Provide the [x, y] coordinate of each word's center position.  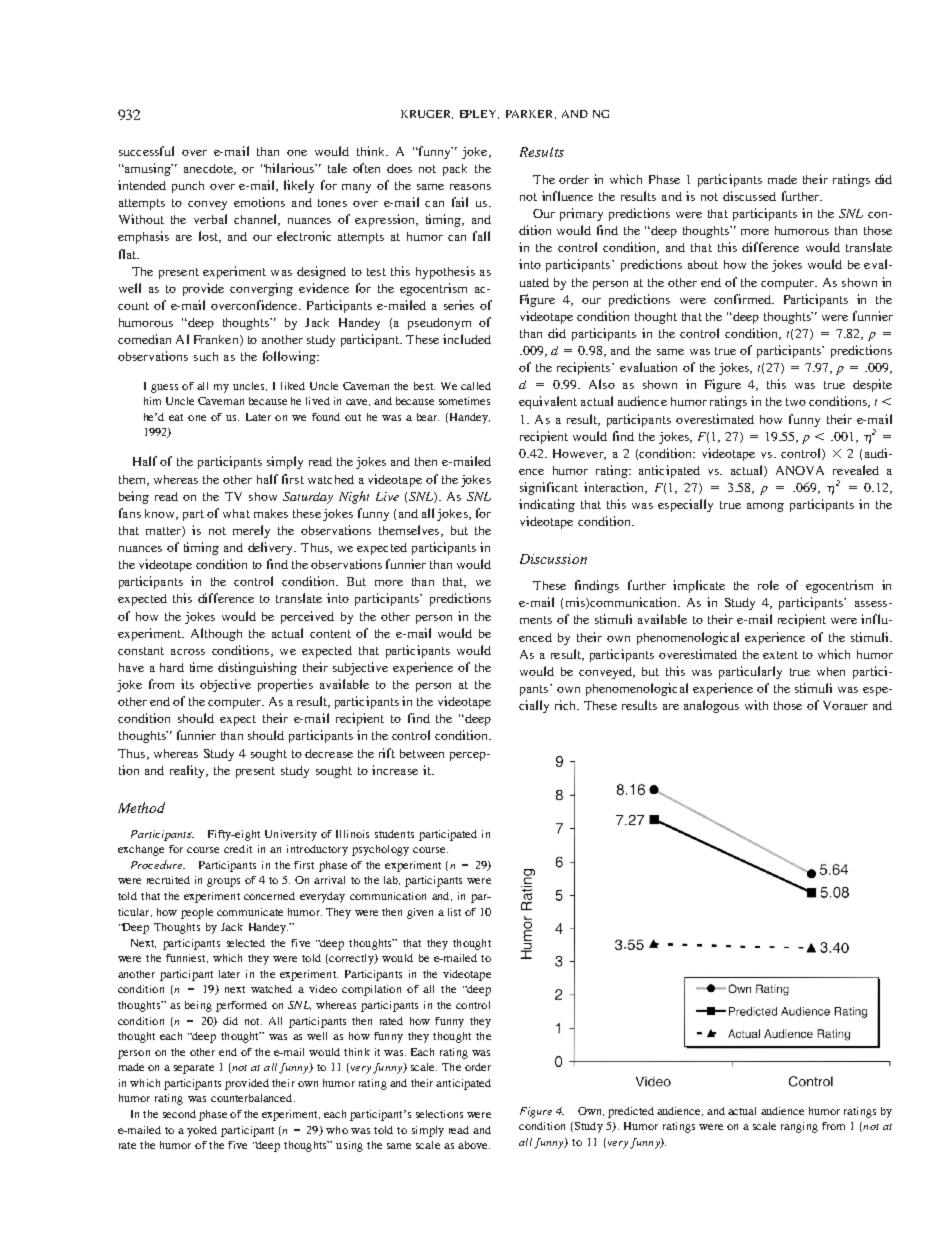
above [474, 1145]
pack [455, 170]
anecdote [209, 169]
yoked [202, 1131]
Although [216, 634]
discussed [749, 196]
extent [780, 655]
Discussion [553, 559]
